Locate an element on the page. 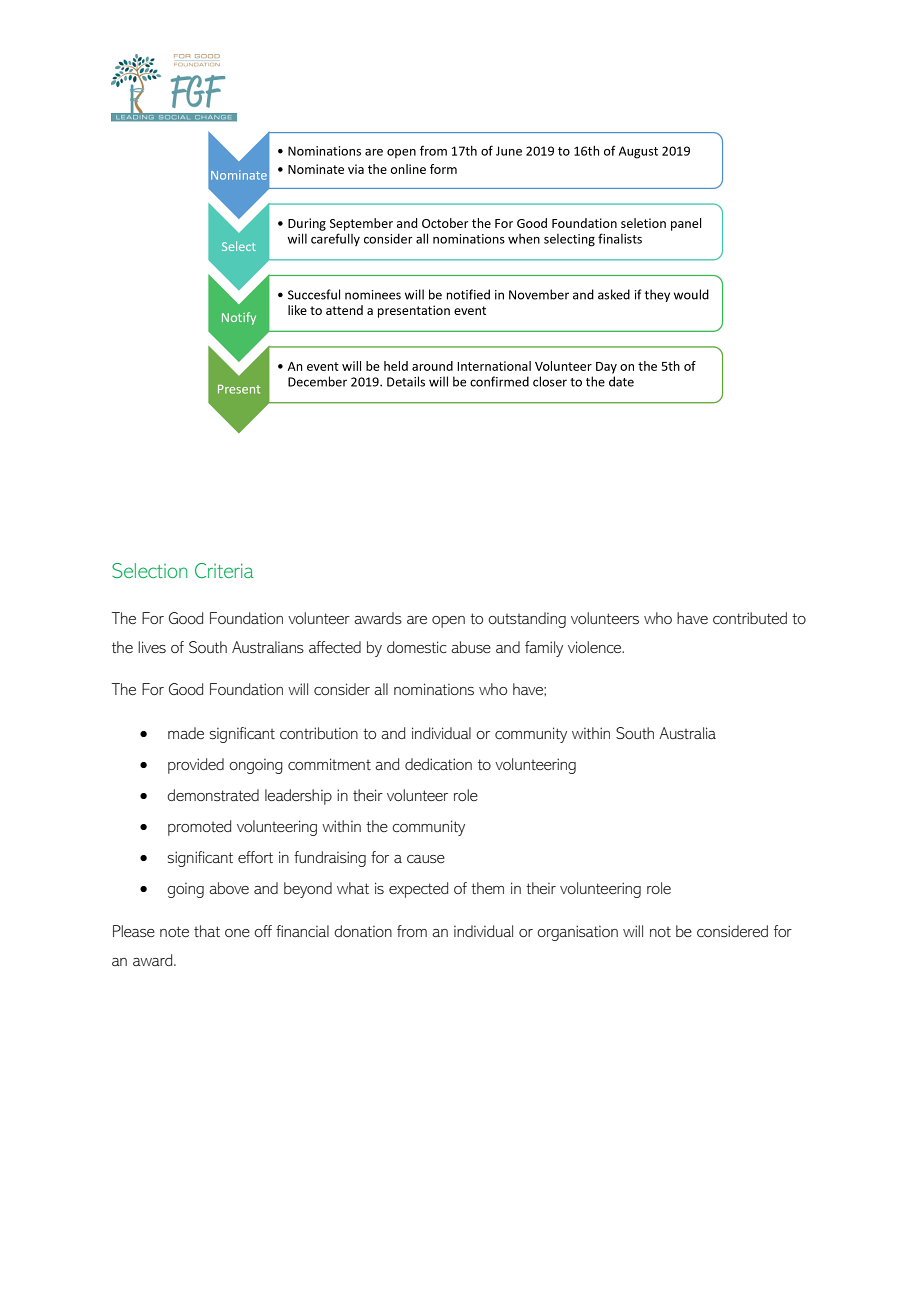 The height and width of the page is (1308, 924). Criteria is located at coordinates (224, 570).
